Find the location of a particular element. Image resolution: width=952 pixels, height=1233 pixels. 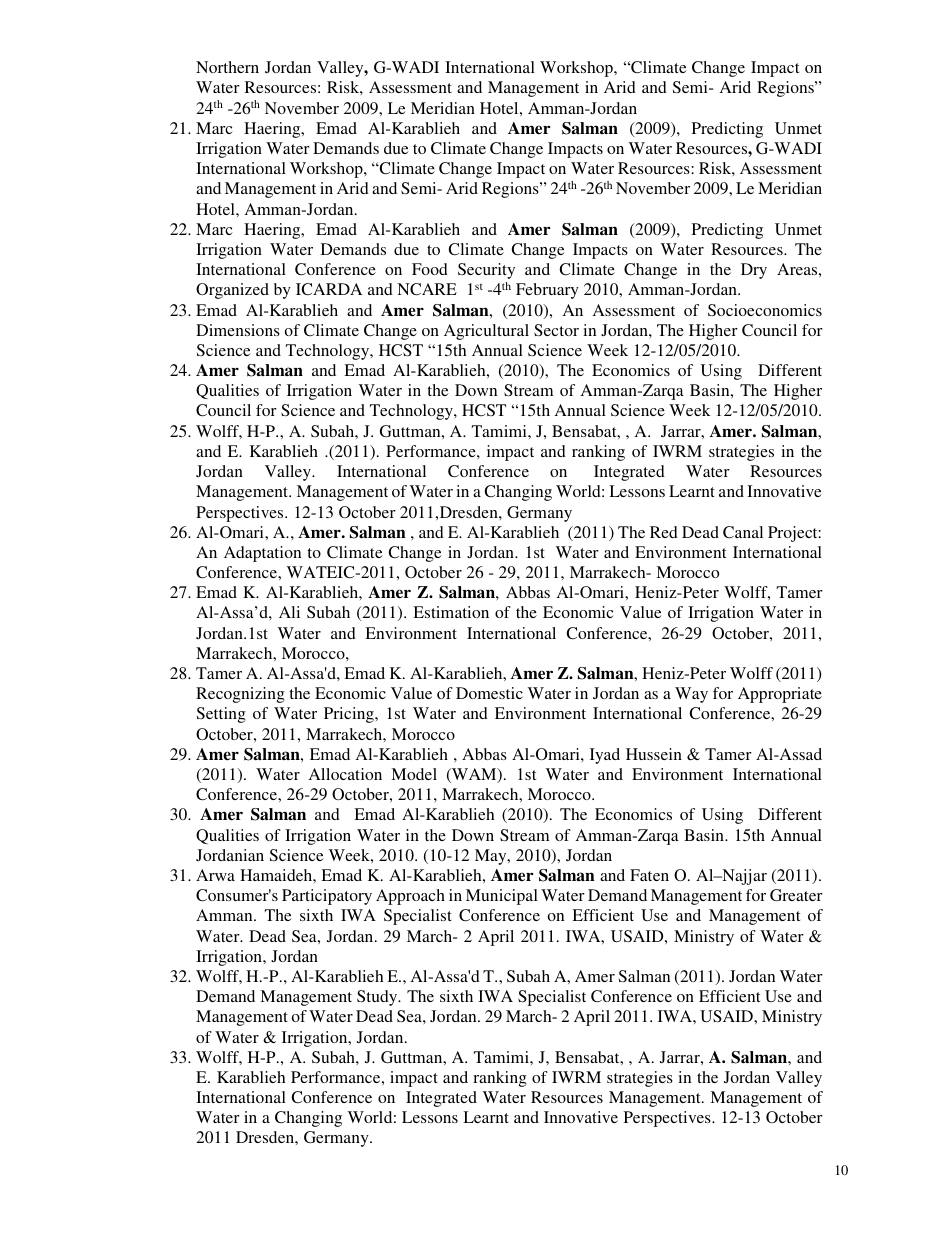

Canal is located at coordinates (743, 532).
